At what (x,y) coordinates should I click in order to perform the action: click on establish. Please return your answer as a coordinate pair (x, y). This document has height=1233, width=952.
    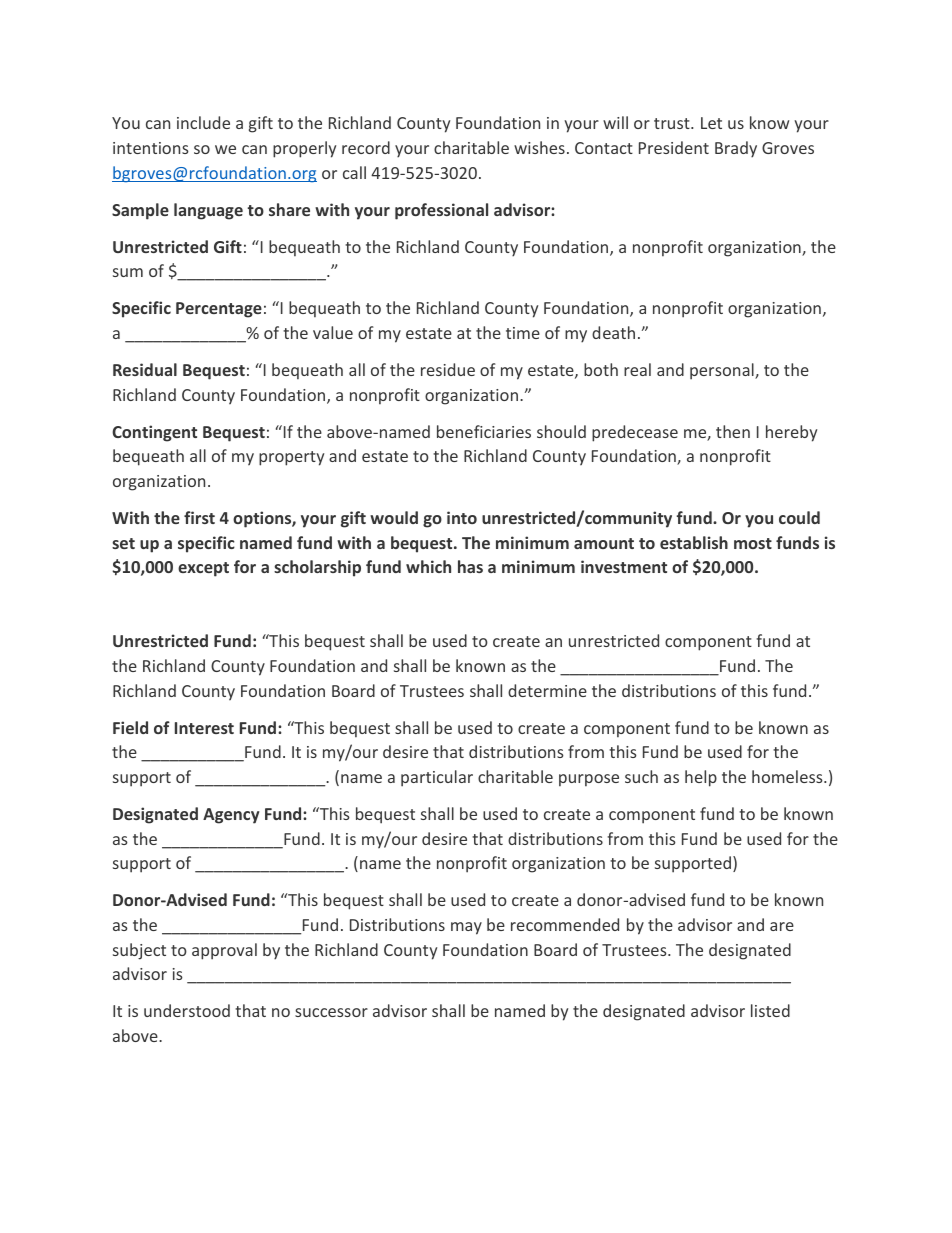
    Looking at the image, I should click on (694, 542).
